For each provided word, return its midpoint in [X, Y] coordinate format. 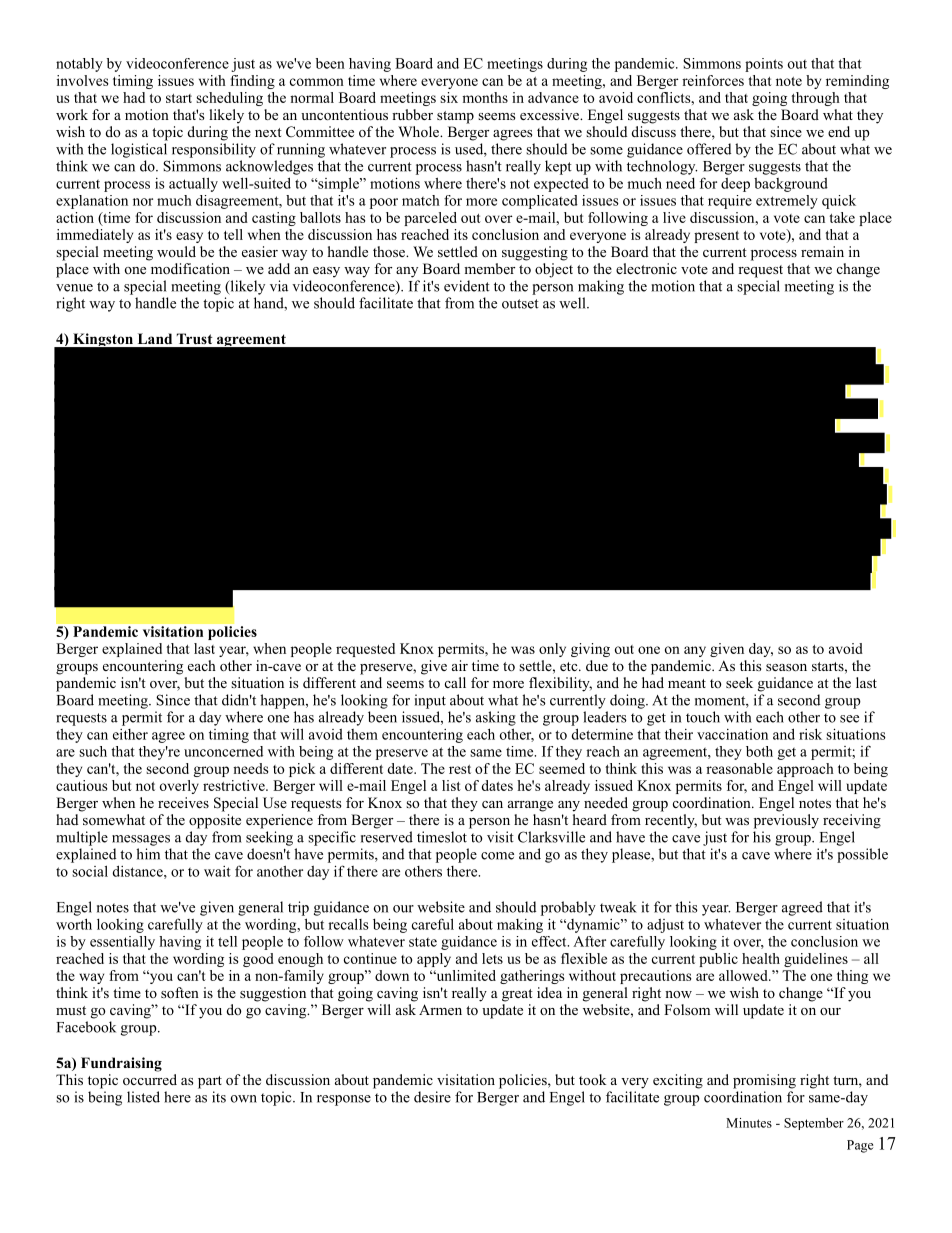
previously [786, 821]
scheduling [229, 99]
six [449, 97]
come [497, 856]
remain [822, 251]
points [764, 65]
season [786, 668]
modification [190, 269]
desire [432, 1097]
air [460, 665]
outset [520, 304]
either [130, 734]
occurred [150, 1079]
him [148, 854]
